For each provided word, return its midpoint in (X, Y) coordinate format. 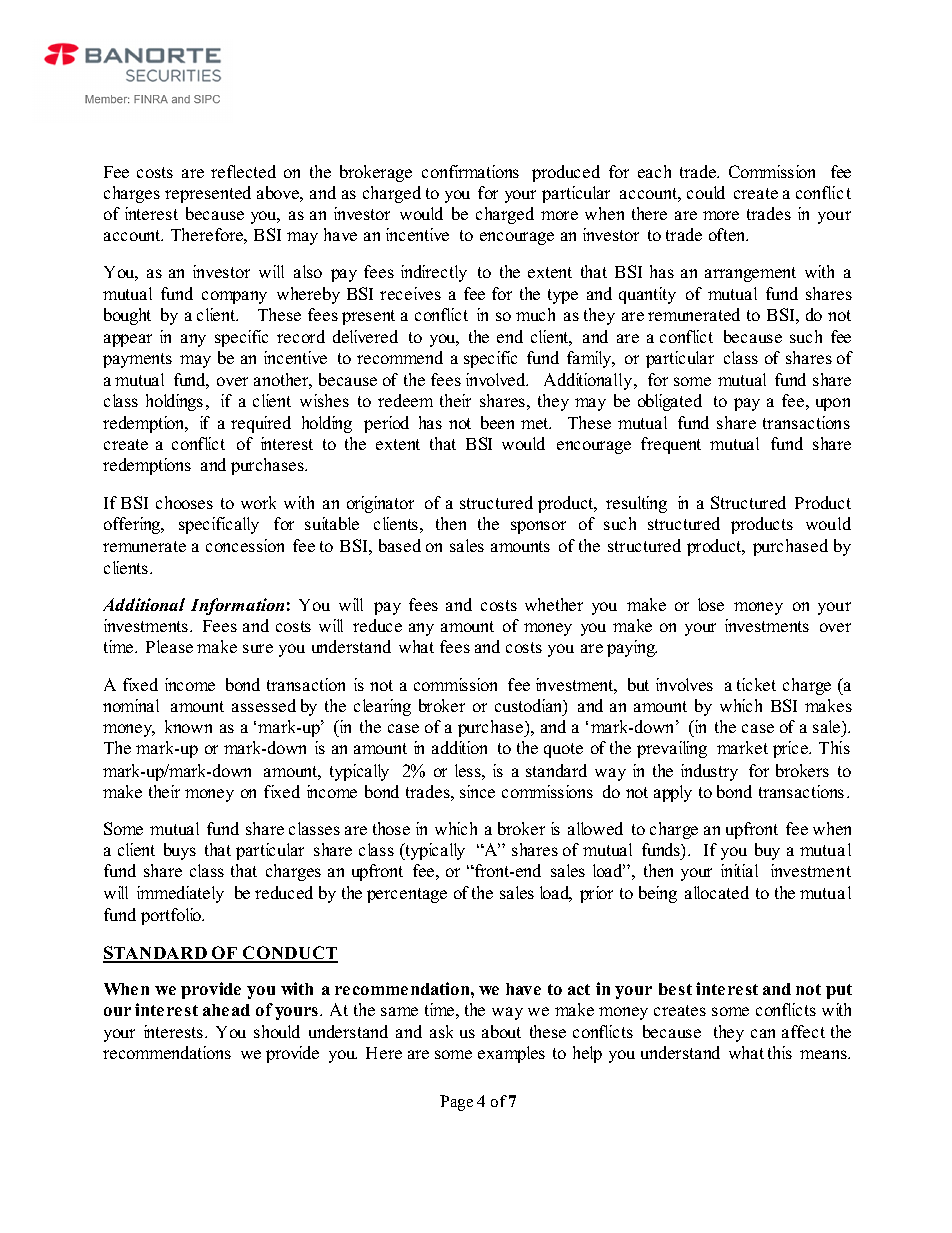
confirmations (470, 171)
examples (511, 1054)
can (763, 1033)
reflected (243, 171)
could (706, 192)
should (277, 1031)
